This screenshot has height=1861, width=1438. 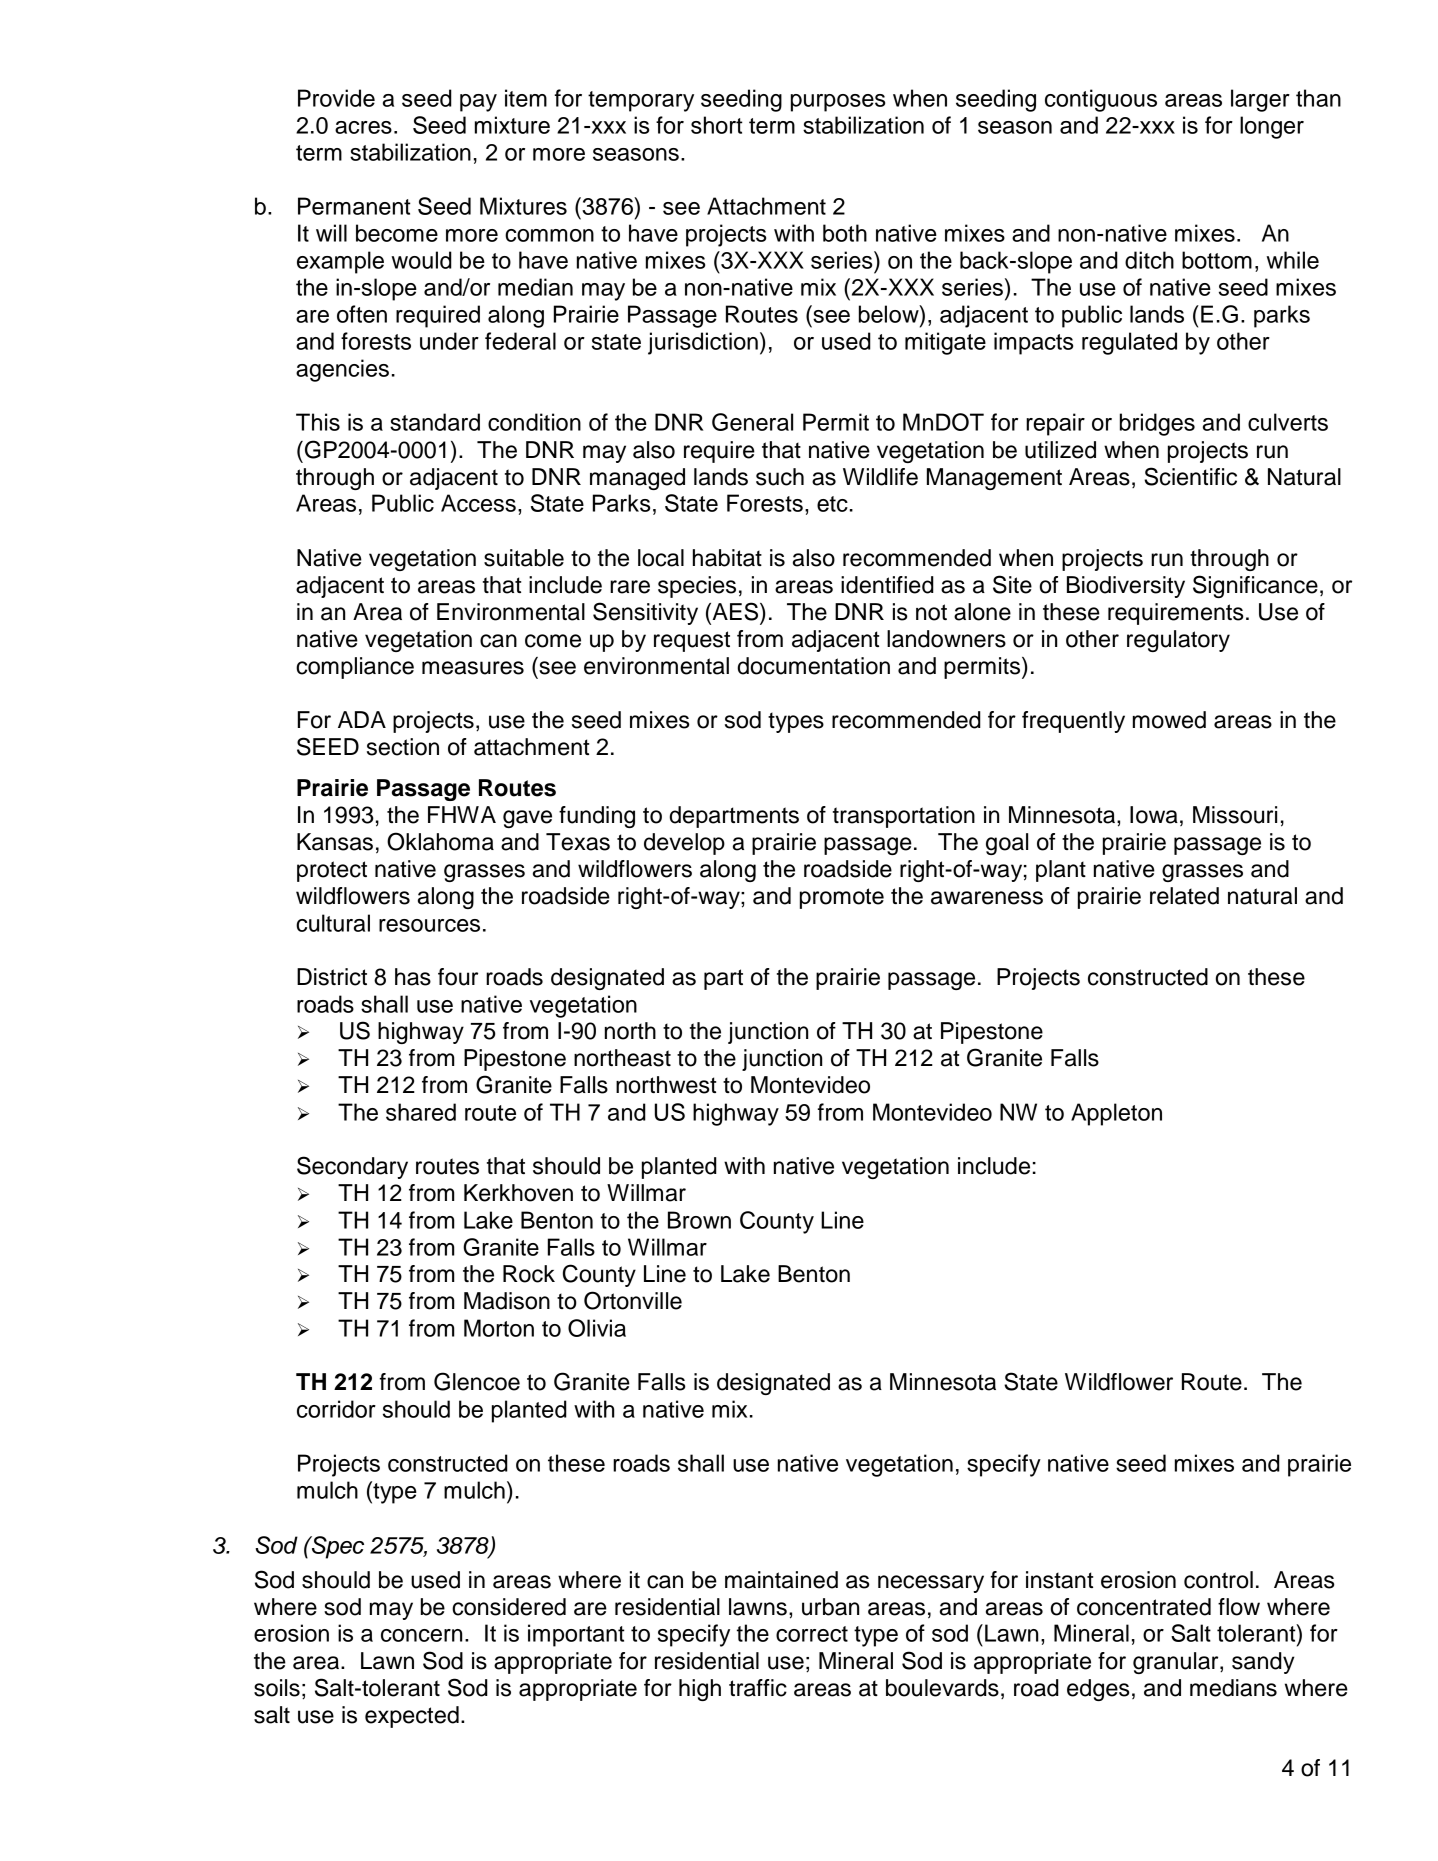 What do you see at coordinates (1184, 896) in the screenshot?
I see `related` at bounding box center [1184, 896].
